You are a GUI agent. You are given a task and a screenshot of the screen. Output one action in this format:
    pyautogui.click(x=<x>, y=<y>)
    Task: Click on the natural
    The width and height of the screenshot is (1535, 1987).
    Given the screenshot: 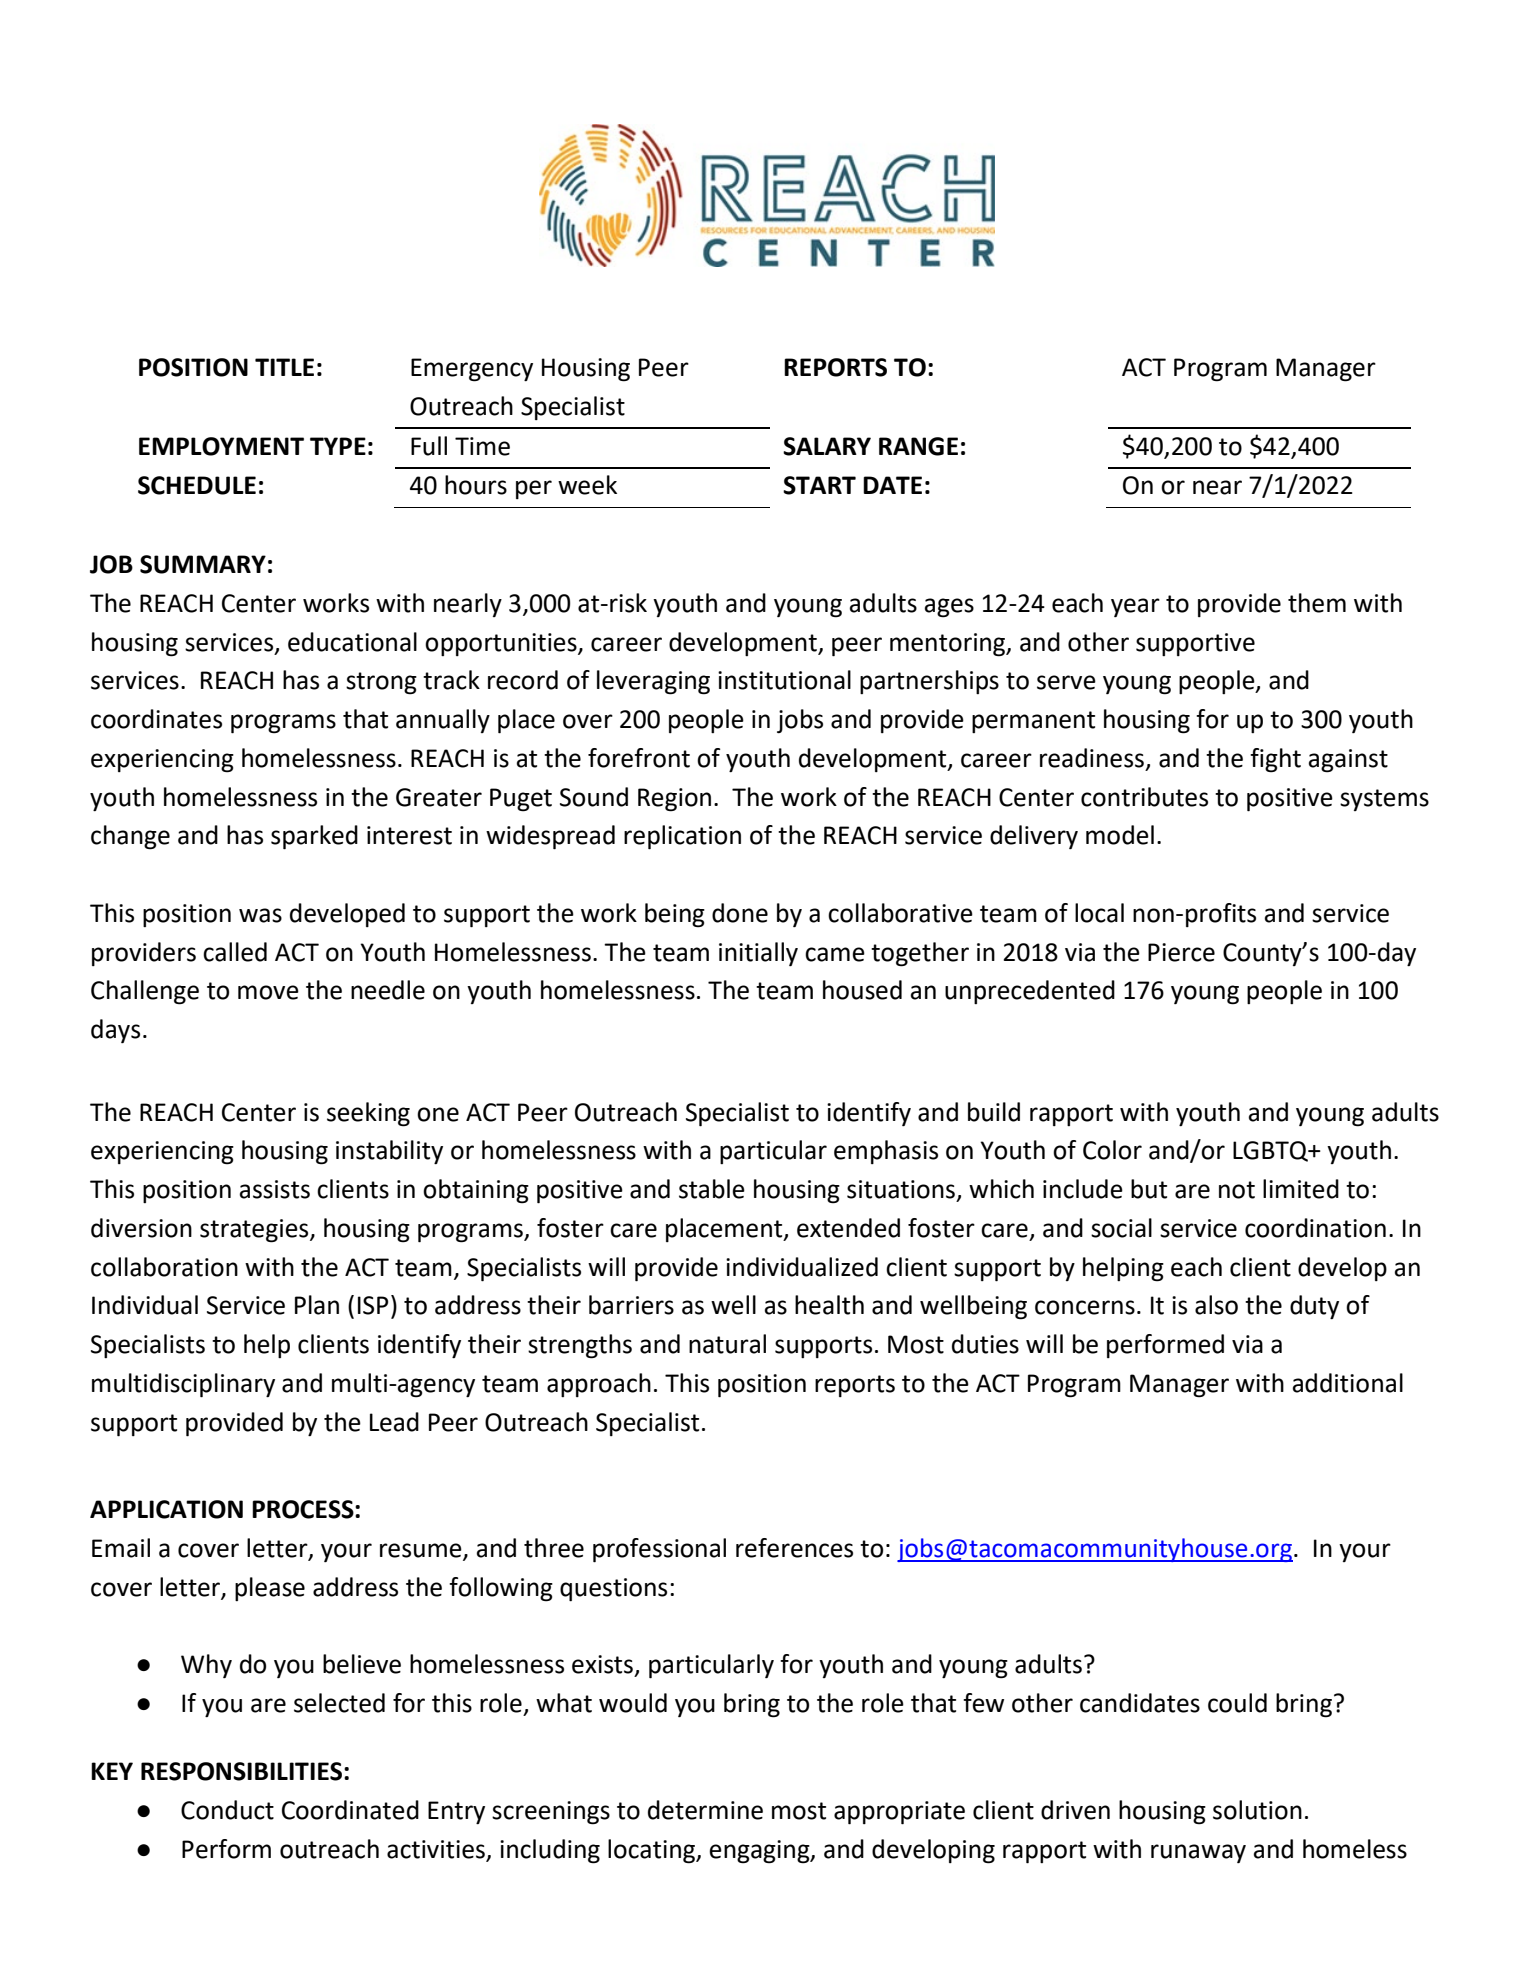 What is the action you would take?
    pyautogui.click(x=727, y=1344)
